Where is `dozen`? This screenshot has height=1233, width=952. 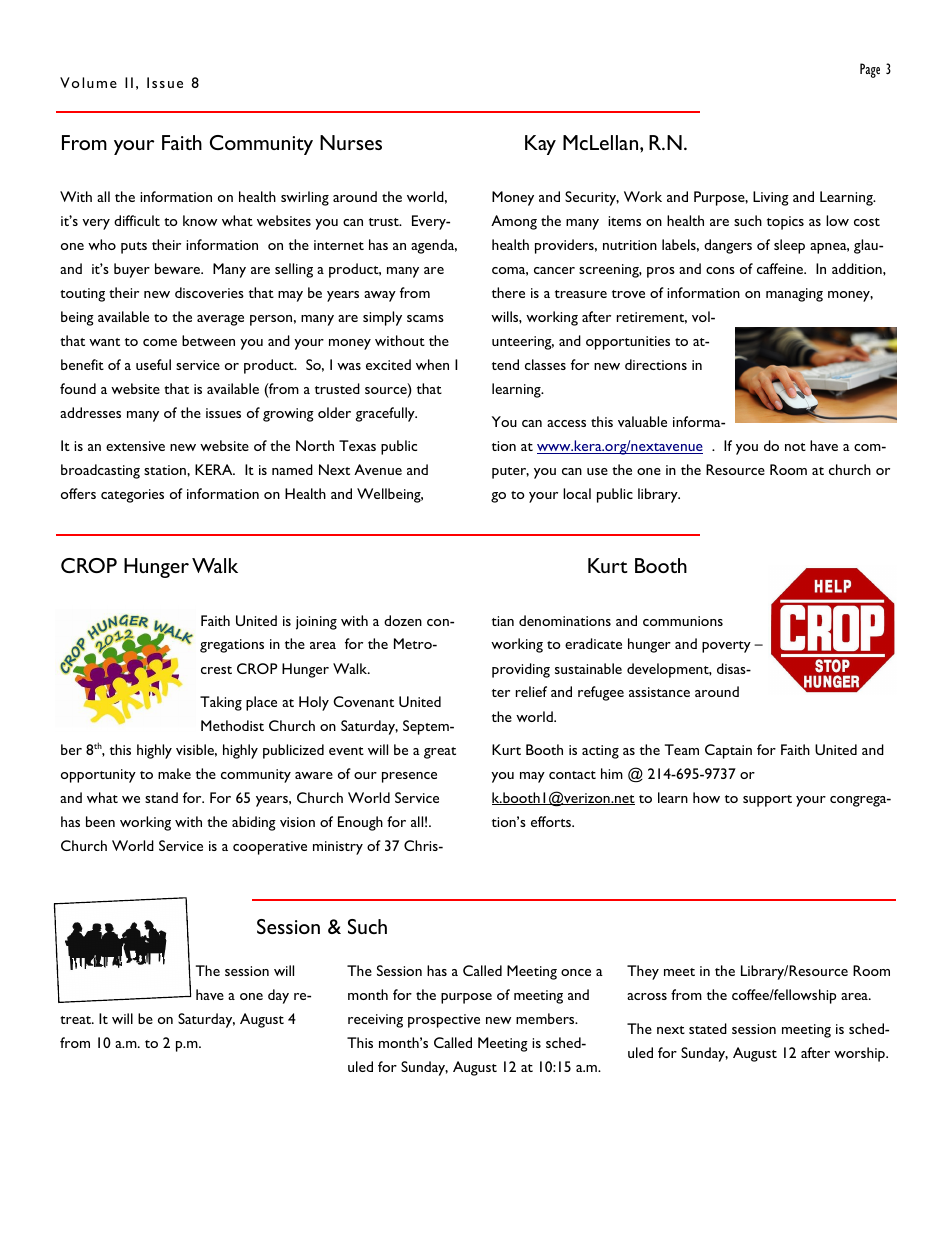
dozen is located at coordinates (403, 620).
